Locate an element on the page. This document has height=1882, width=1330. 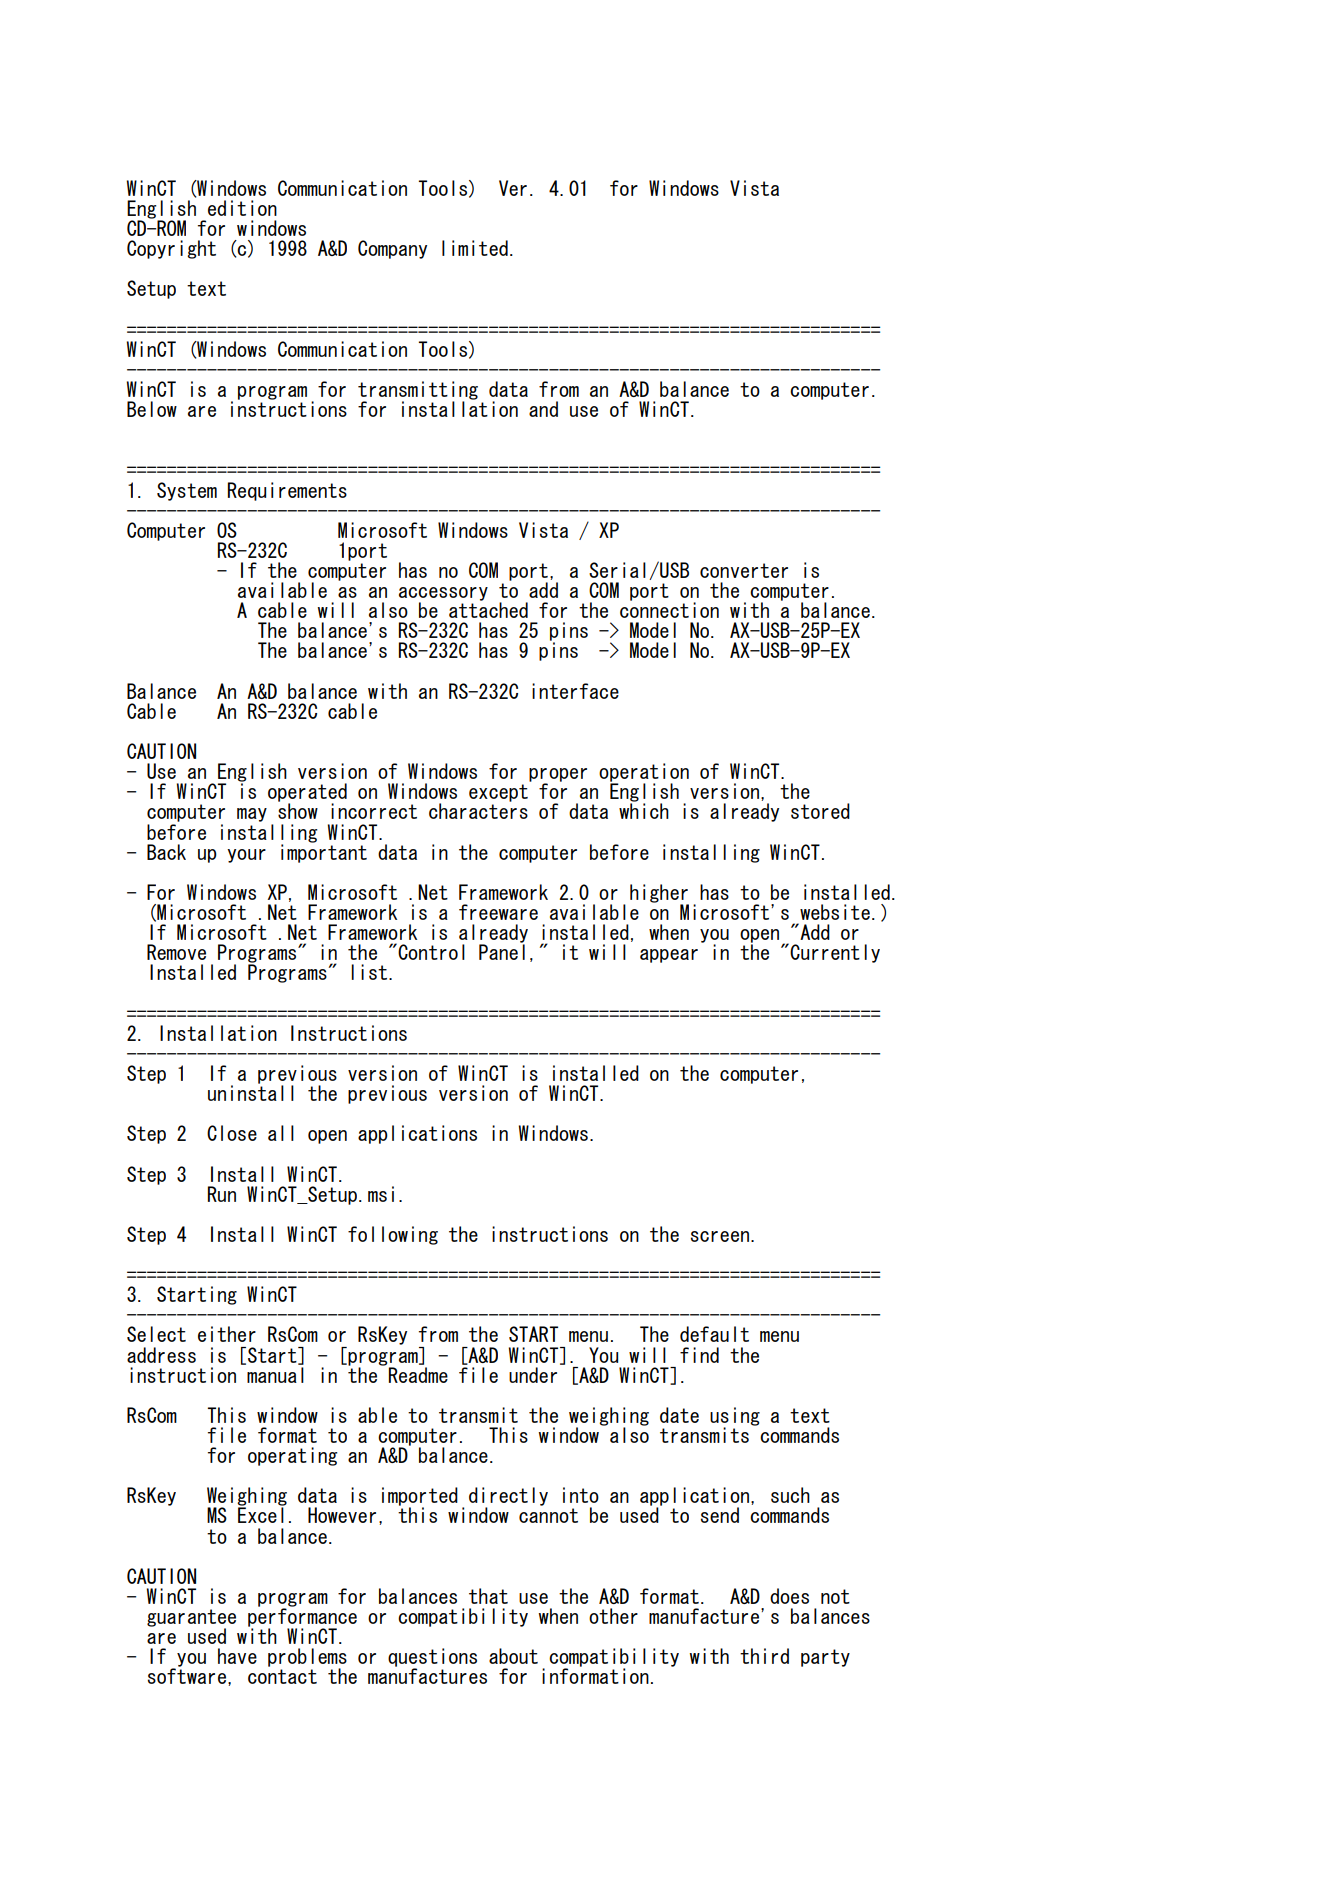
edition is located at coordinates (242, 208).
